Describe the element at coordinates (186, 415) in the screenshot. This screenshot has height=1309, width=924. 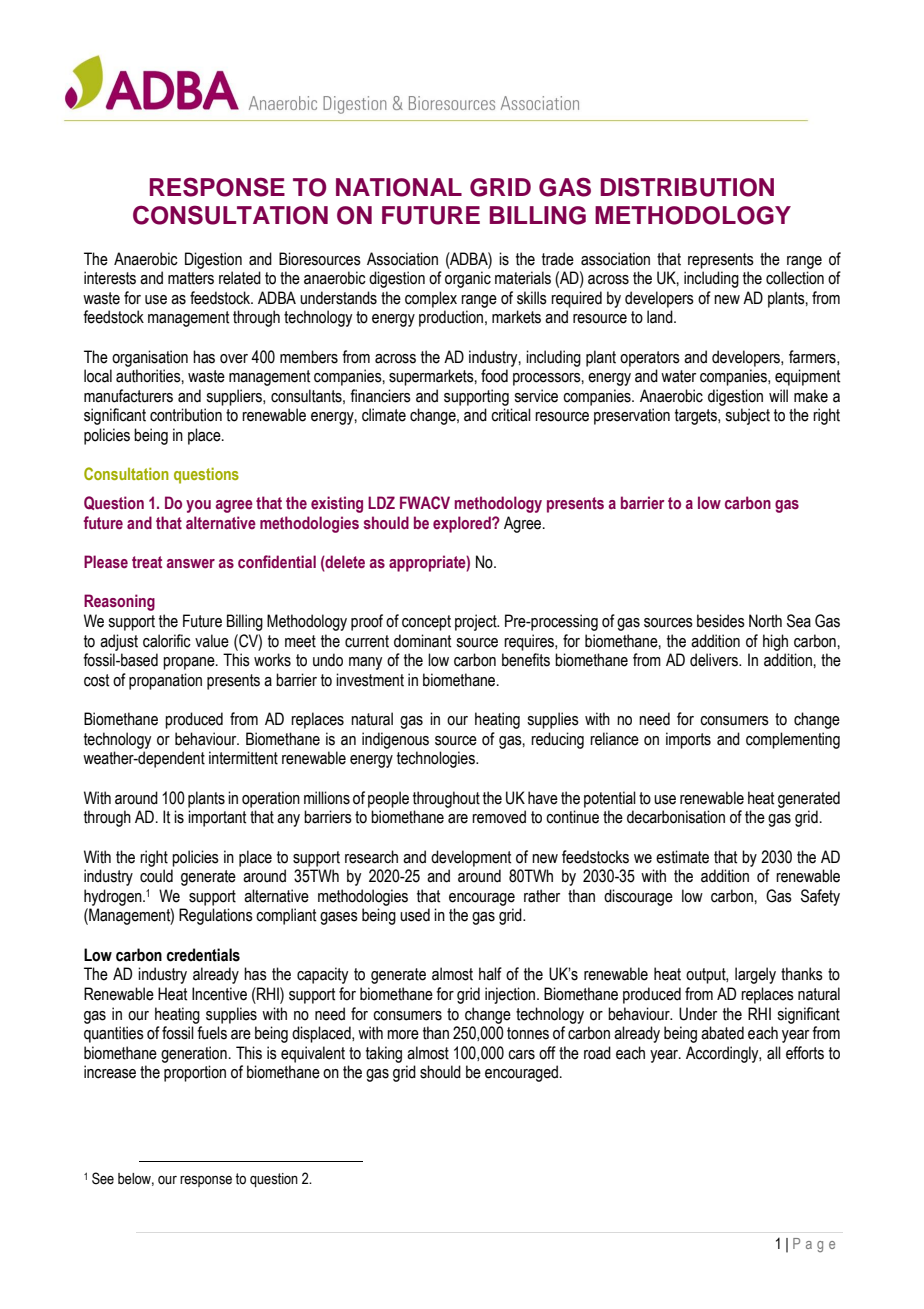
I see `contribution` at that location.
